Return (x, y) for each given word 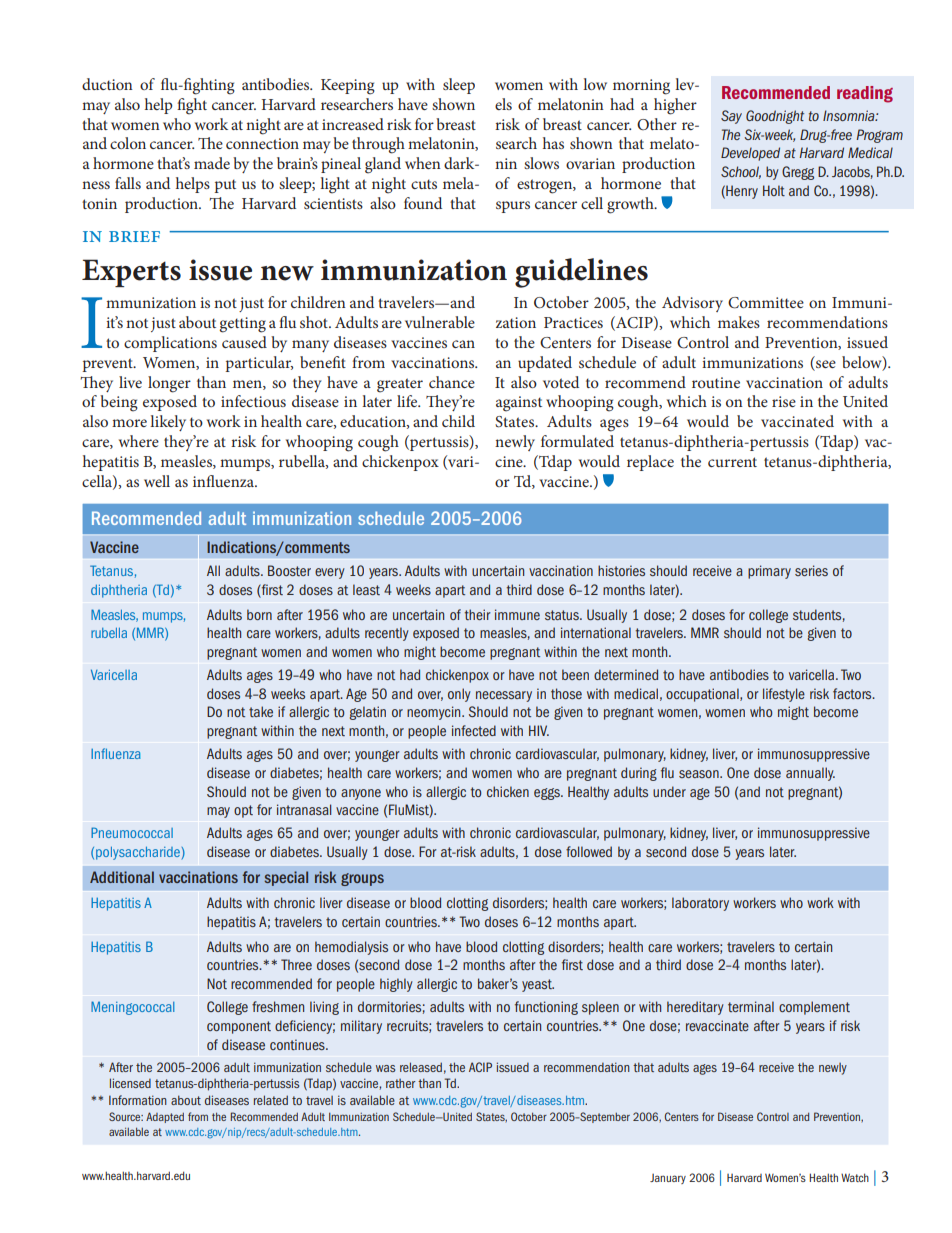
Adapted (165, 1117)
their (477, 614)
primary (769, 572)
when (423, 163)
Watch (855, 1177)
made (212, 163)
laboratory (700, 904)
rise (784, 401)
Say (731, 117)
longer (169, 384)
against (519, 404)
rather (400, 1083)
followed (589, 851)
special (286, 878)
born (259, 614)
